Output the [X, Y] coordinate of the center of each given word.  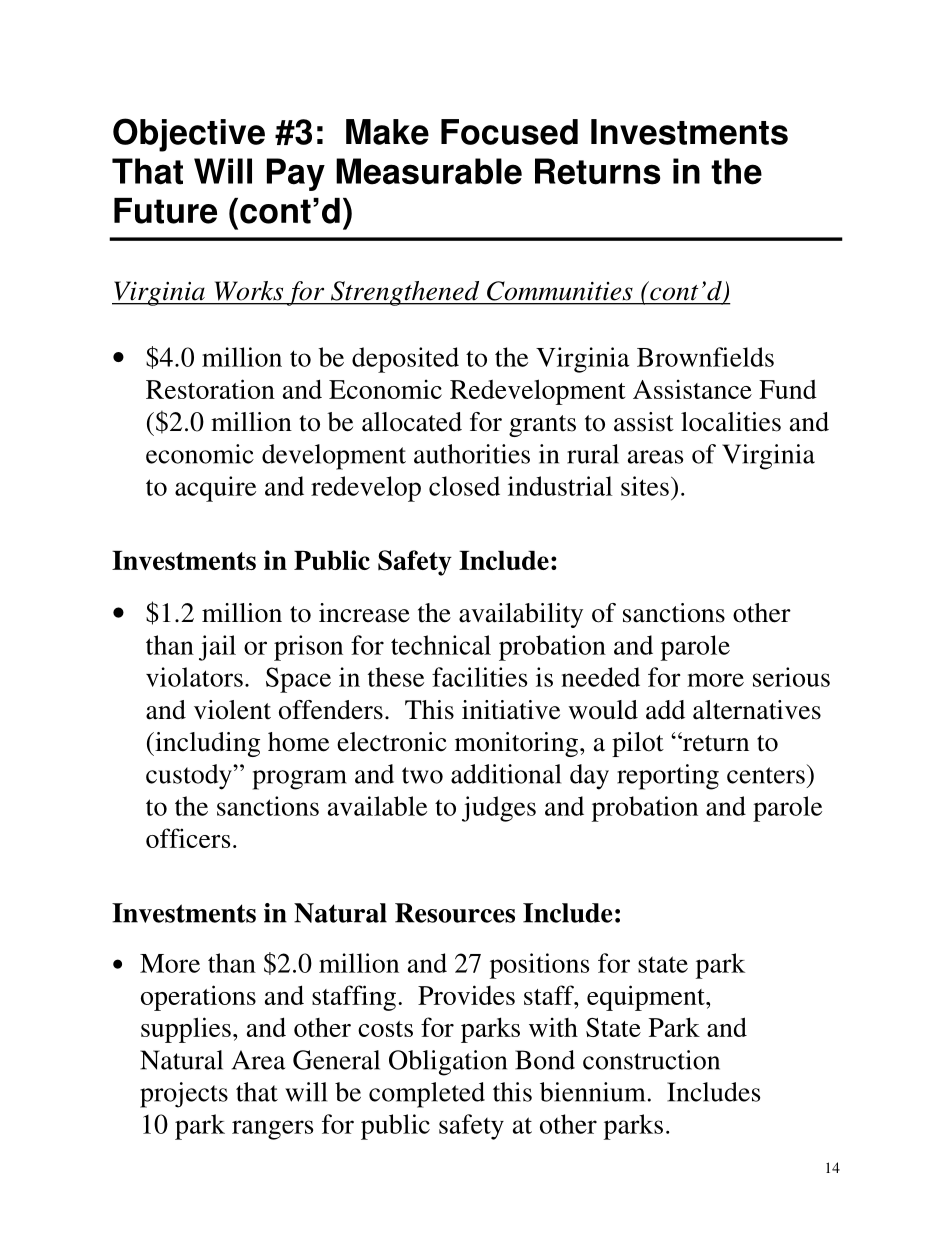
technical [441, 645]
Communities [559, 291]
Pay [296, 174]
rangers [272, 1130]
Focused [509, 132]
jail [217, 648]
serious [791, 677]
